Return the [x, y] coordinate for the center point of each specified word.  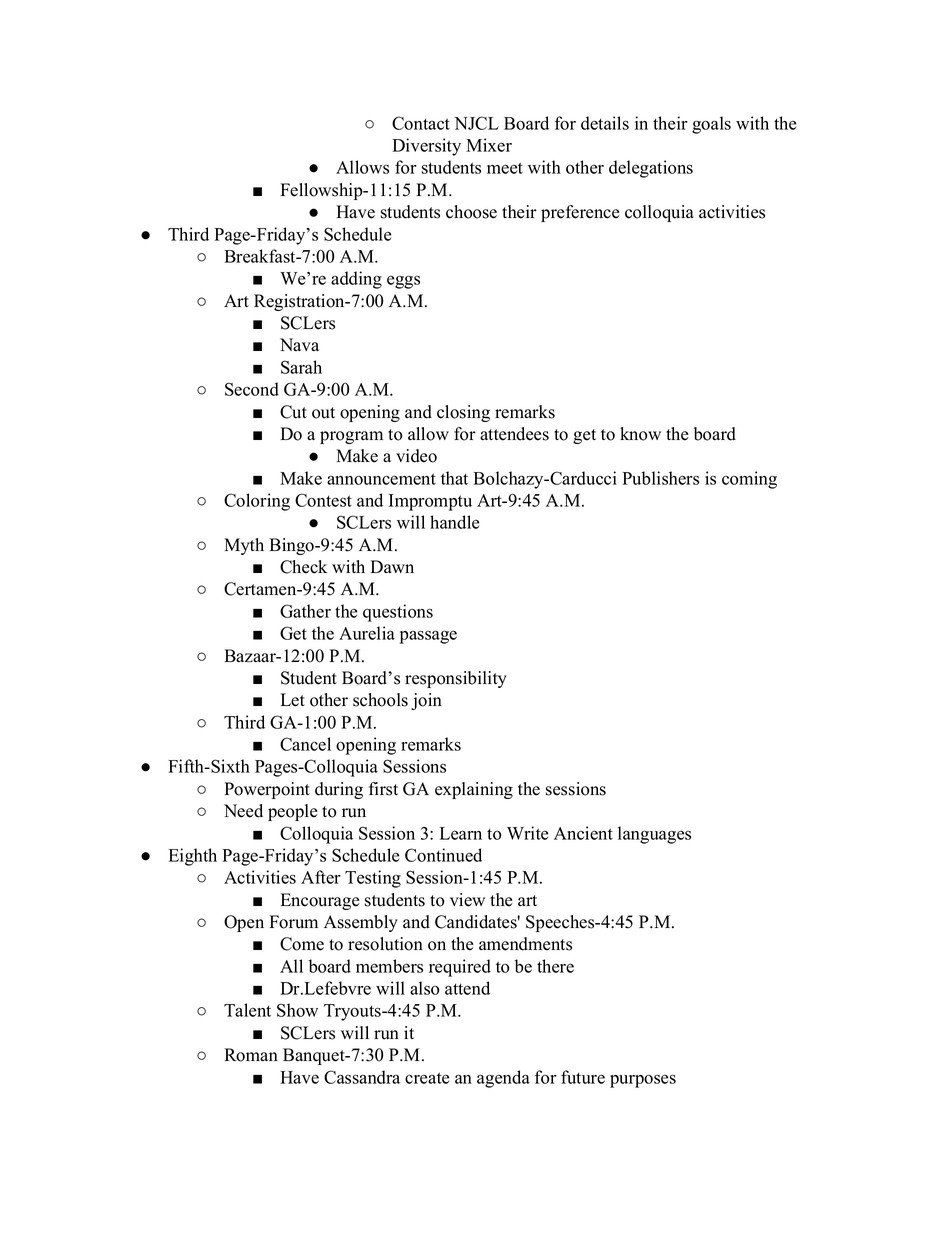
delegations [651, 169]
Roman [251, 1055]
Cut [293, 412]
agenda [503, 1079]
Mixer [489, 145]
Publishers [660, 478]
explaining [474, 790]
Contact [421, 123]
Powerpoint [267, 790]
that [454, 478]
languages [654, 835]
